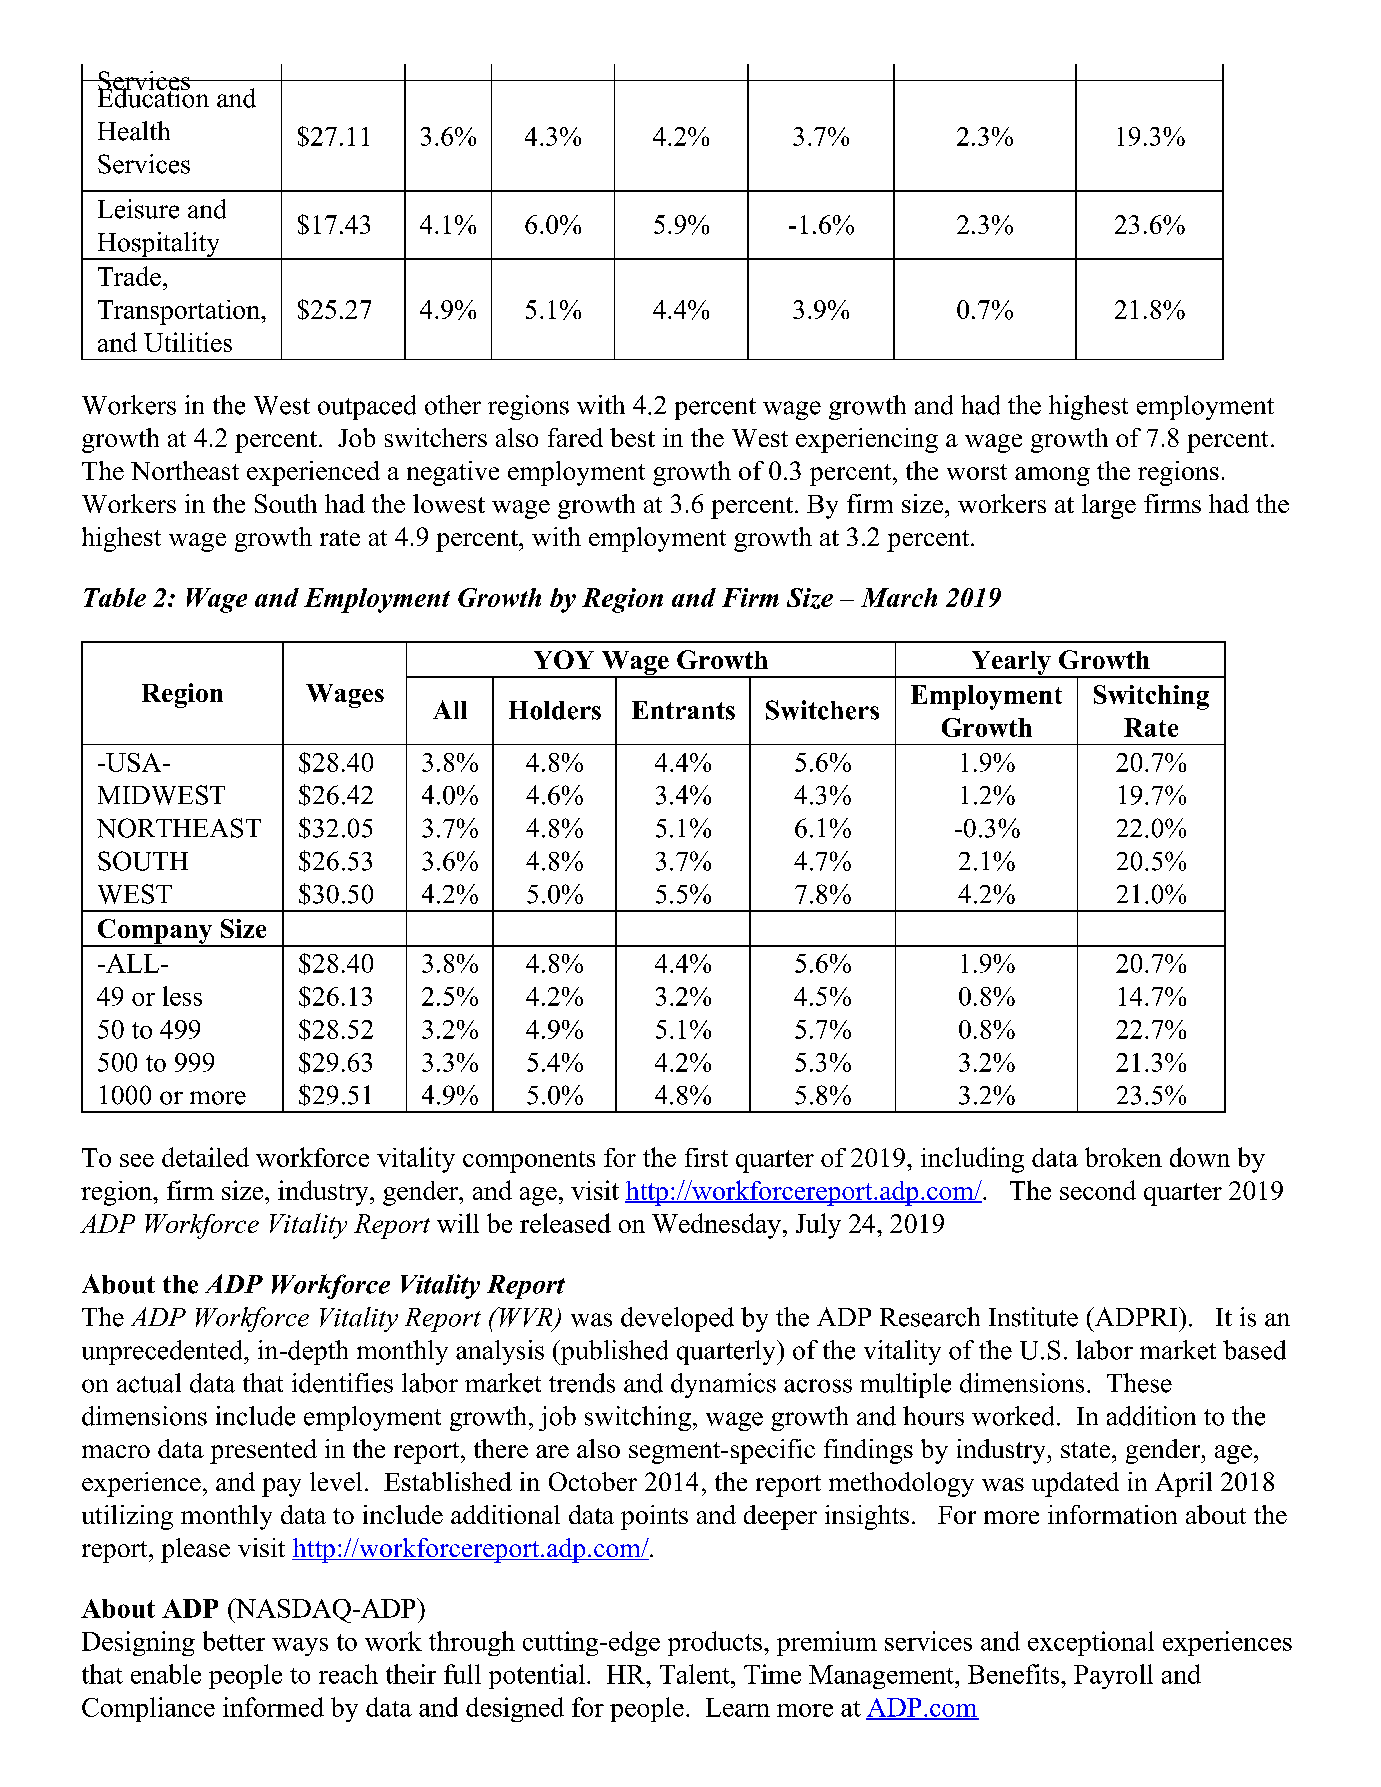  Describe the element at coordinates (1123, 1157) in the screenshot. I see `broken` at that location.
